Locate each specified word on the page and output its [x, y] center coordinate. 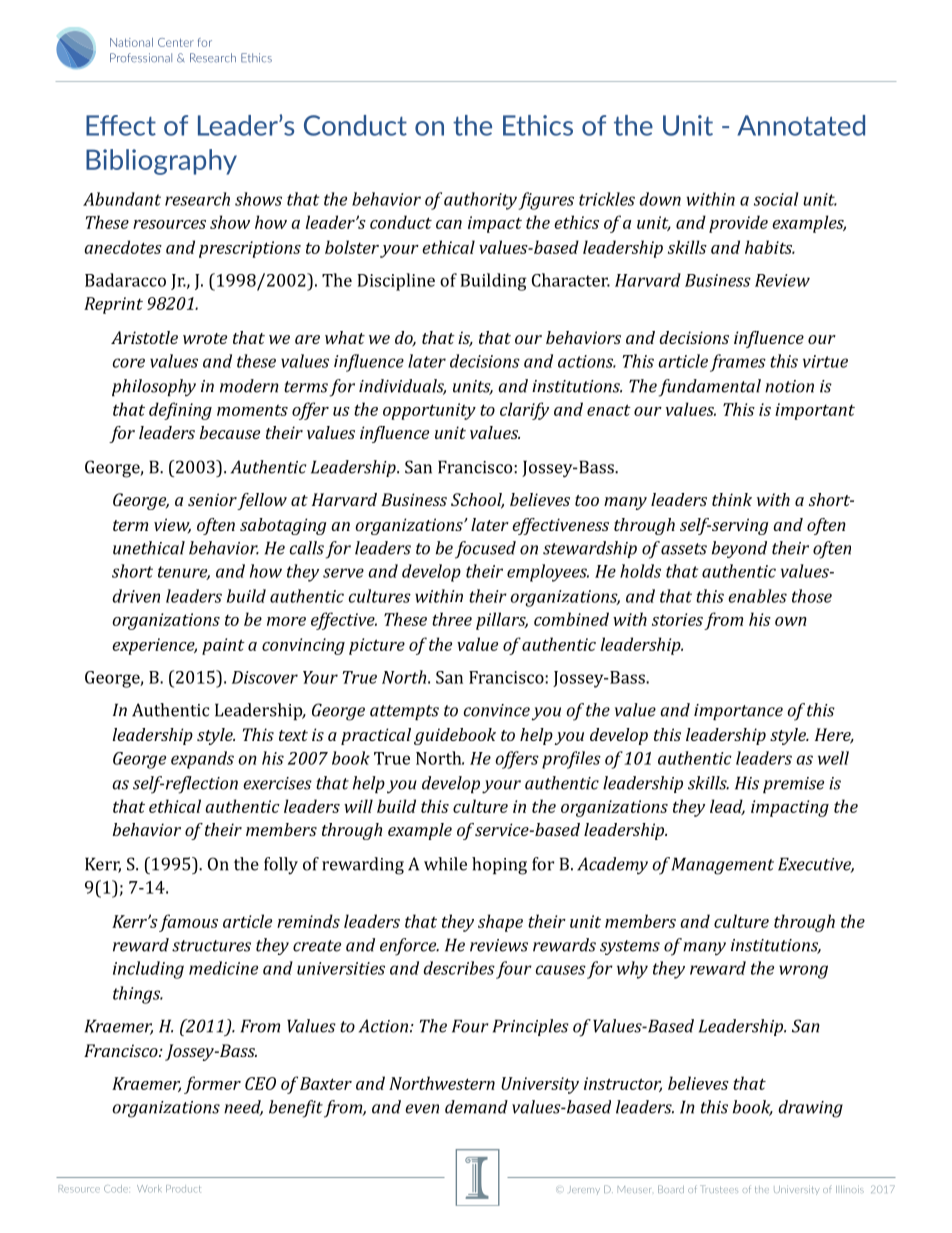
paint [223, 646]
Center [176, 42]
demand [476, 1107]
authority [480, 201]
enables [757, 596]
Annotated [801, 125]
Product [183, 1189]
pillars [502, 621]
